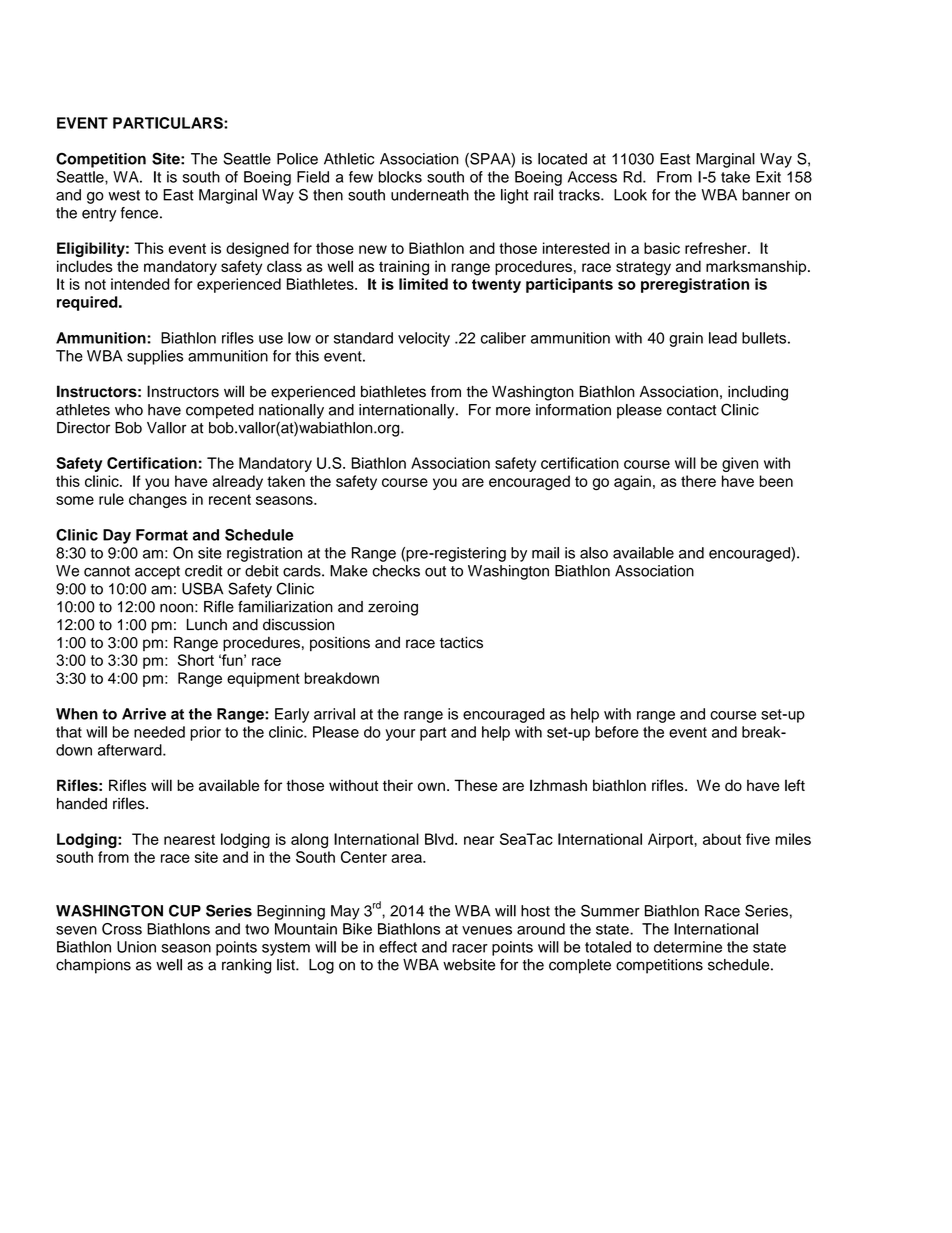 The image size is (952, 1233). What do you see at coordinates (688, 947) in the page?
I see `determine` at bounding box center [688, 947].
